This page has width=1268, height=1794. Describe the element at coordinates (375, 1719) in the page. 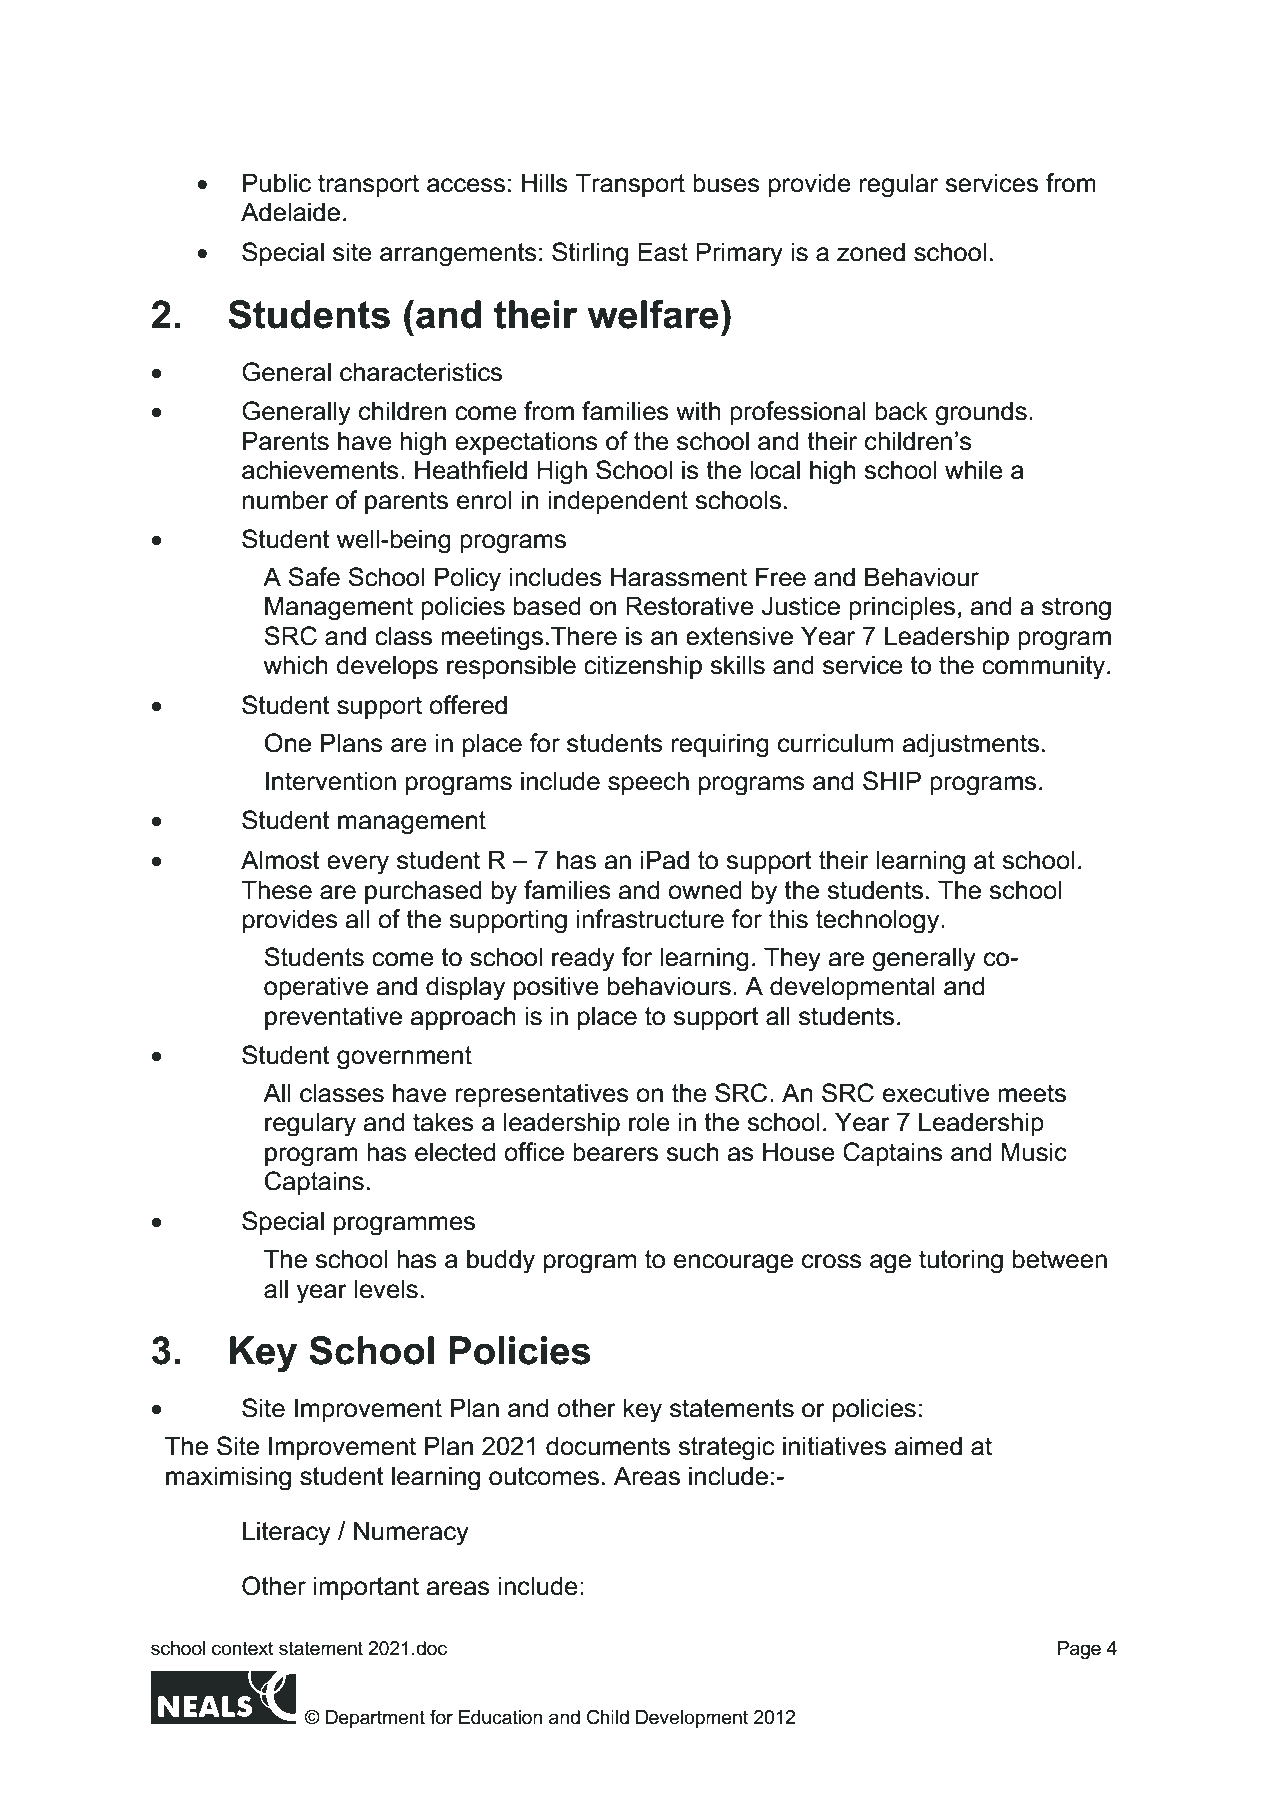

I see `Department` at that location.
